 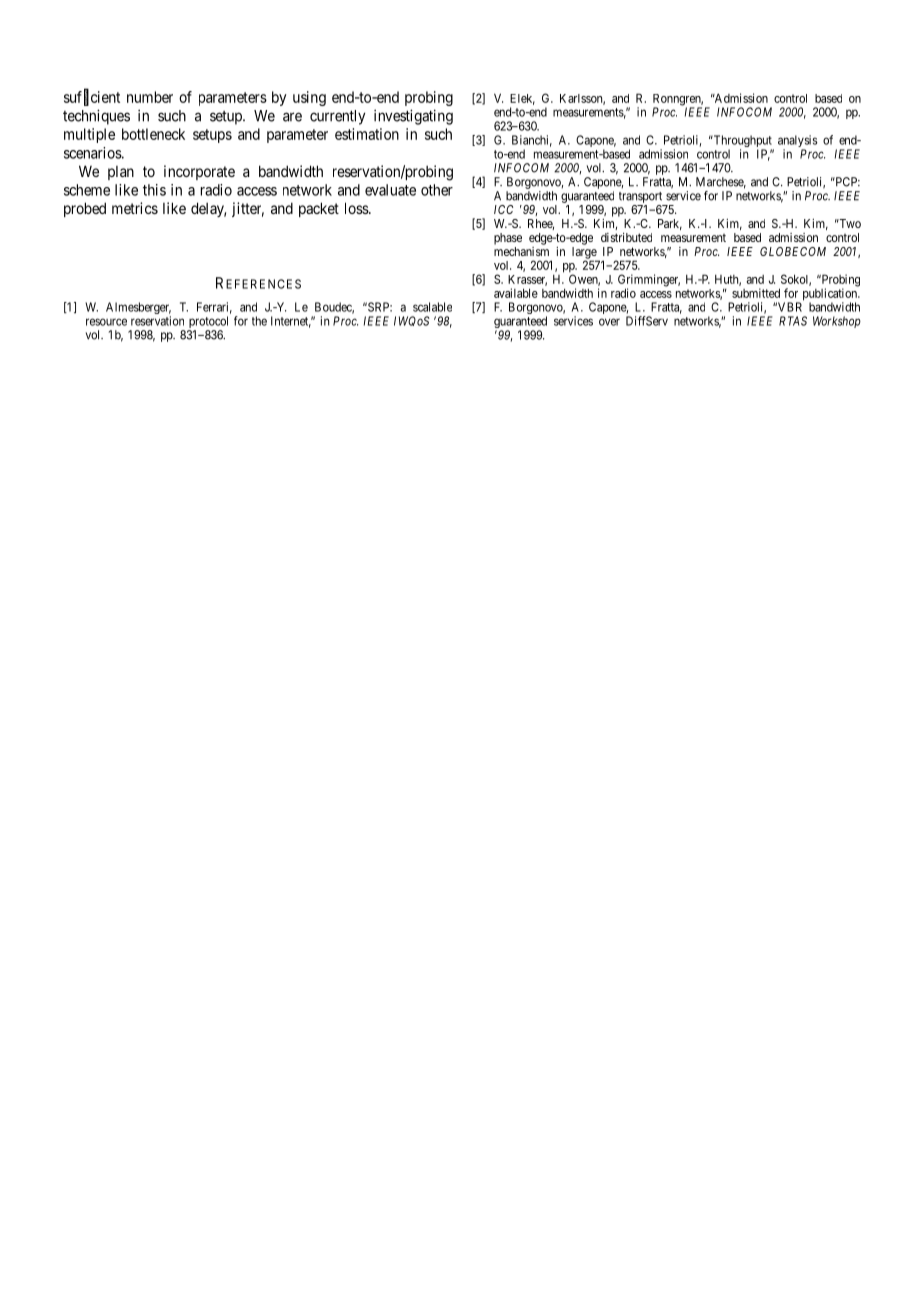 I want to click on analysis, so click(x=798, y=142).
